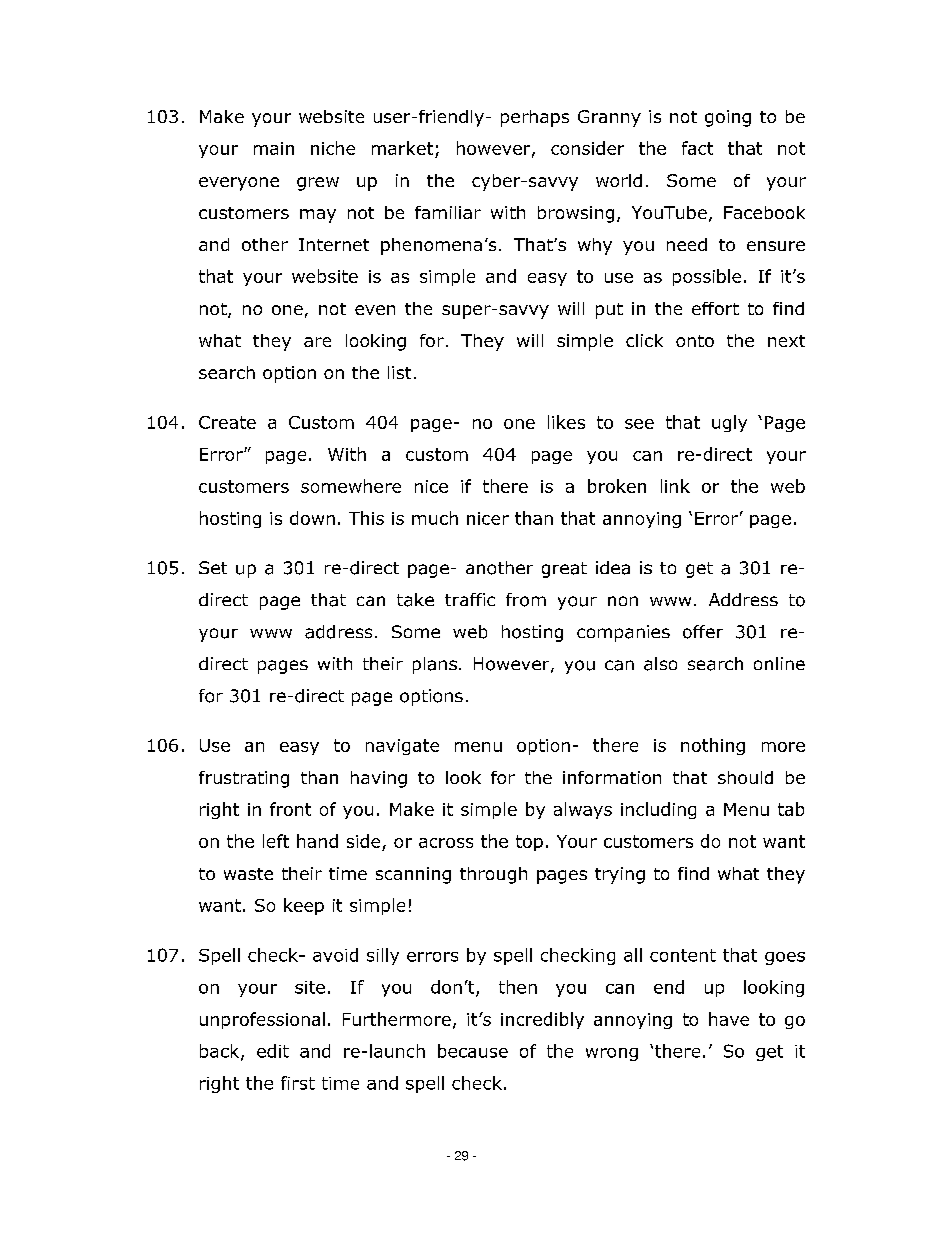 The image size is (952, 1233). Describe the element at coordinates (566, 422) in the document. I see `likes` at that location.
